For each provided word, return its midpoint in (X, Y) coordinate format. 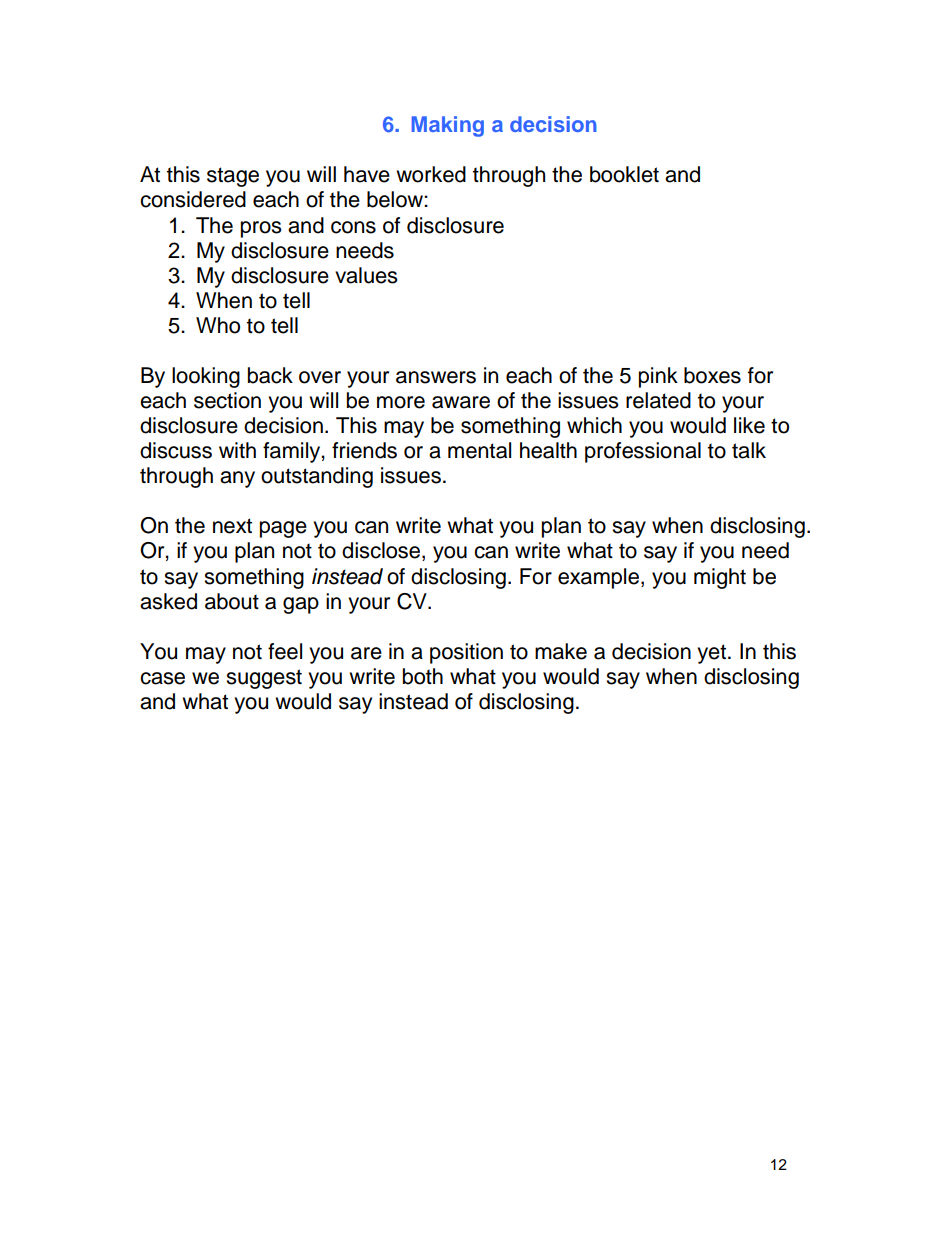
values (366, 275)
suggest (264, 679)
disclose (382, 551)
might (720, 578)
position (466, 653)
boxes (712, 375)
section (227, 400)
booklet (624, 174)
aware (461, 402)
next (232, 526)
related (658, 400)
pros (261, 229)
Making (448, 126)
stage (233, 177)
